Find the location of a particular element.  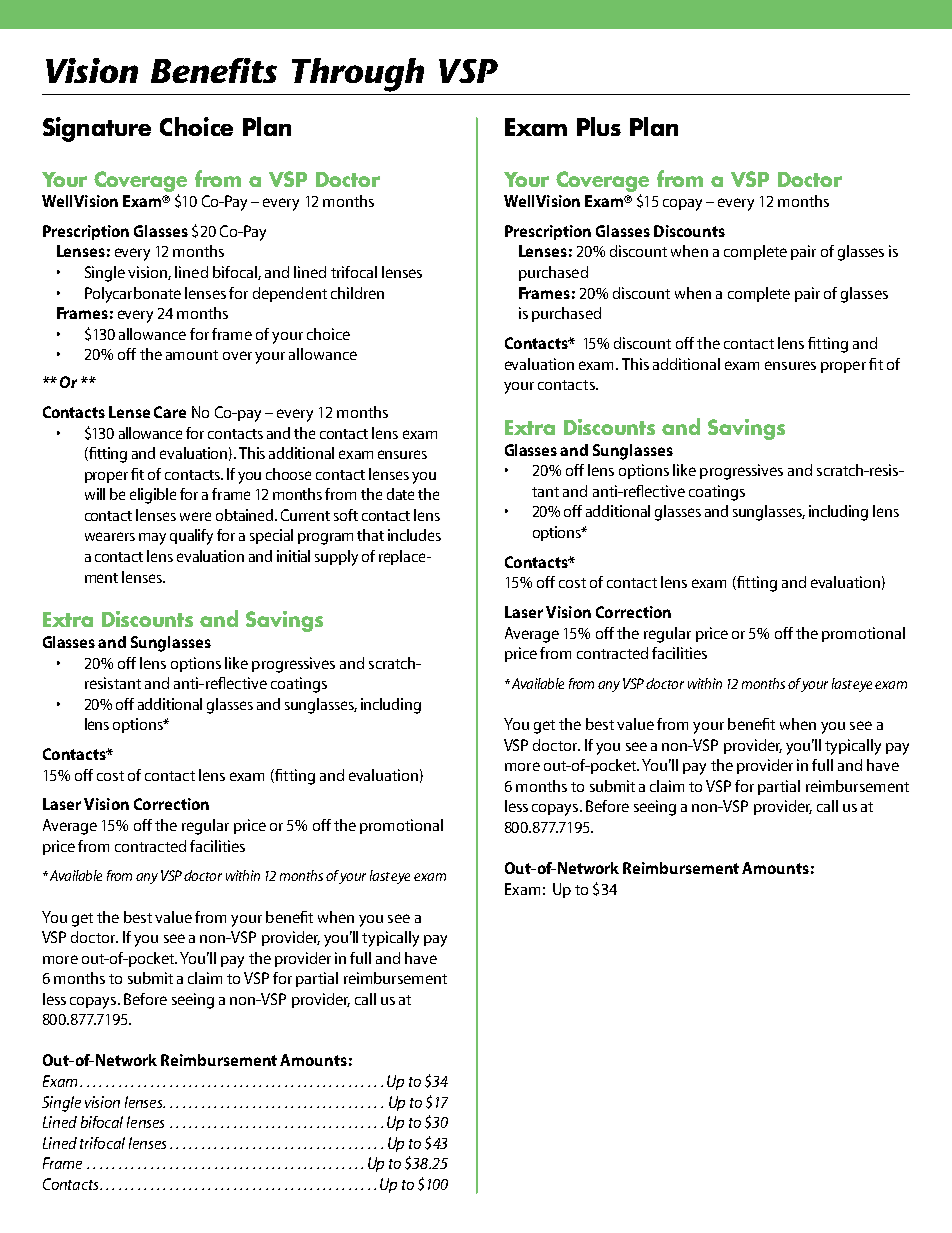

Plus is located at coordinates (599, 126).
